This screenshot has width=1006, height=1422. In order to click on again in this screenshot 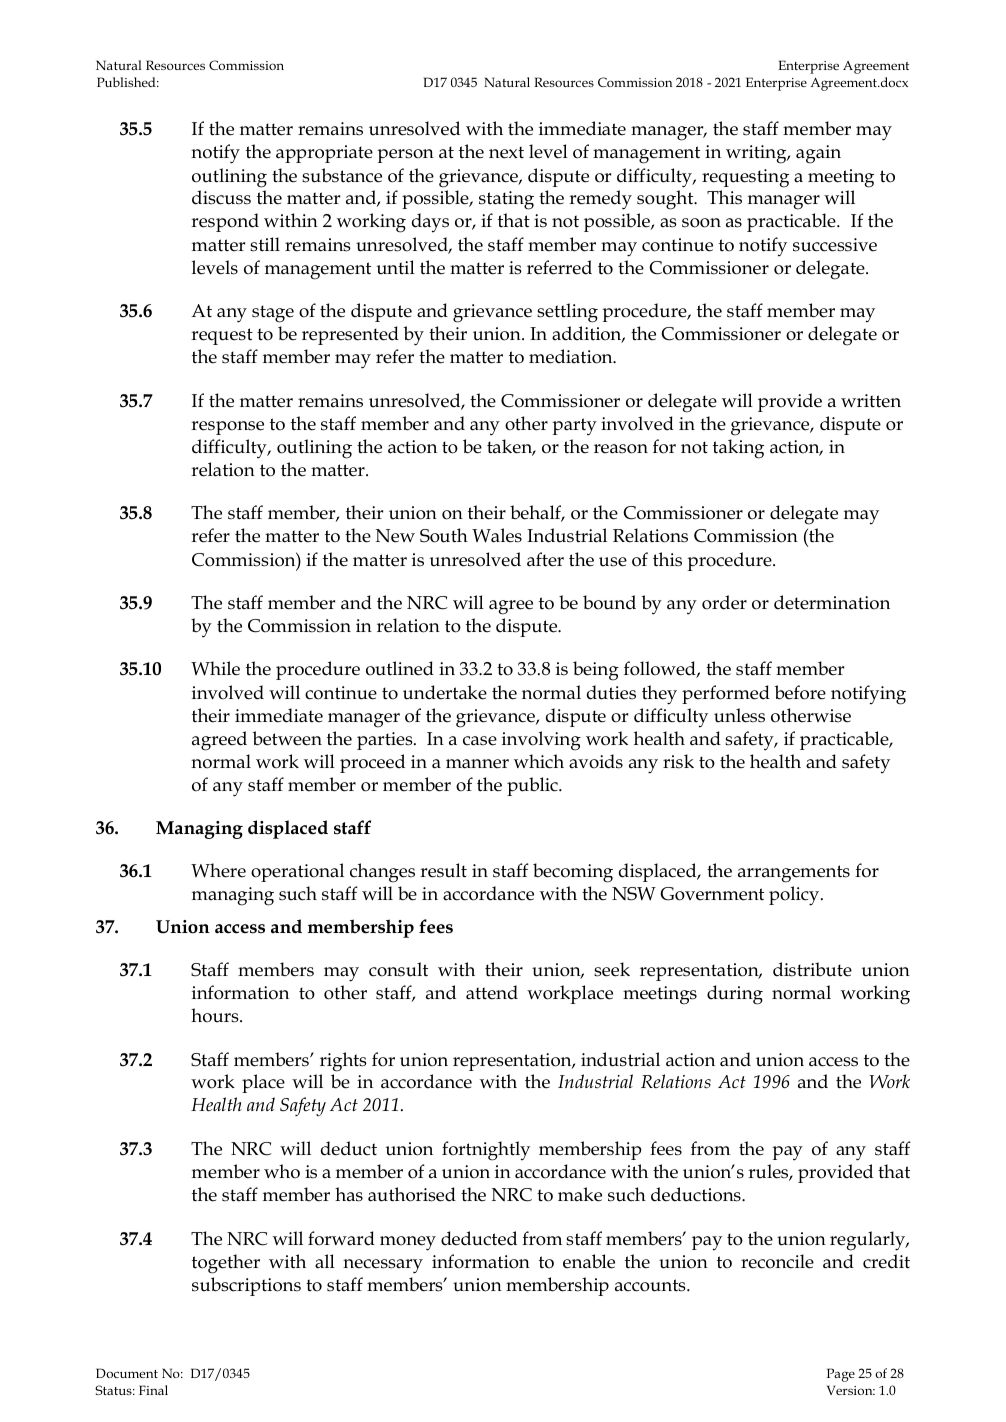, I will do `click(818, 154)`.
